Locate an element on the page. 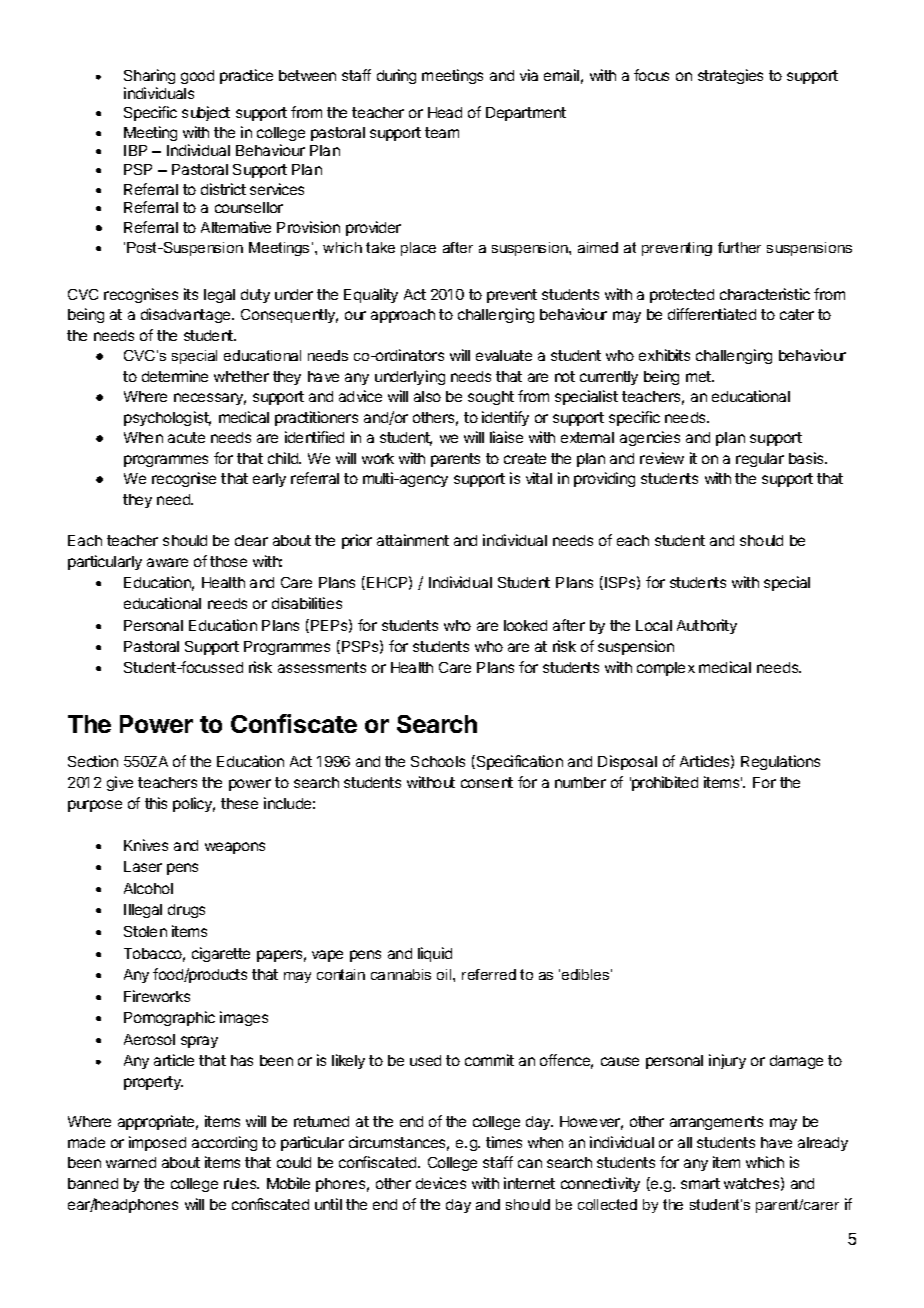  team is located at coordinates (442, 132).
